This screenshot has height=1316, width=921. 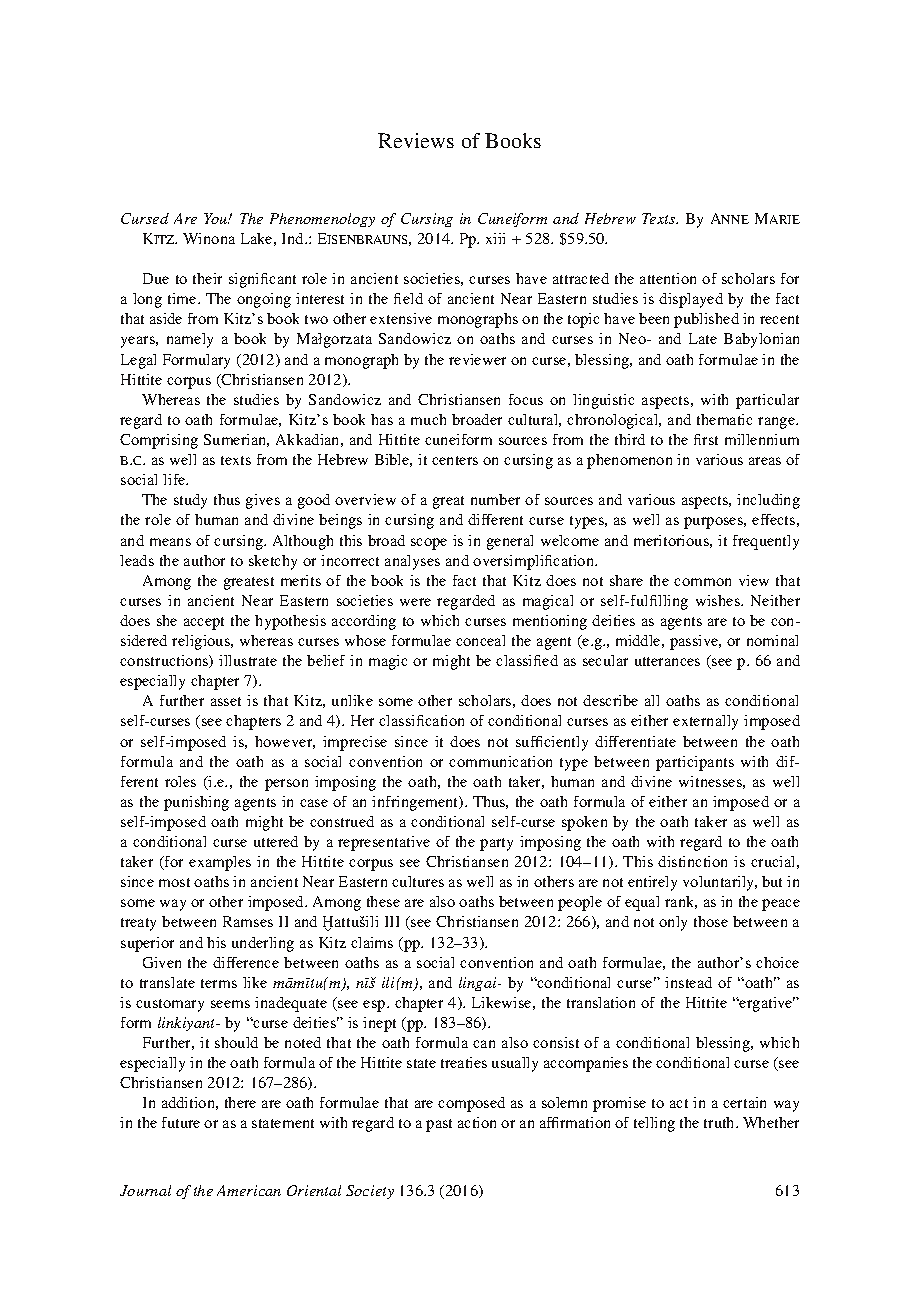 I want to click on xiii, so click(x=495, y=238).
